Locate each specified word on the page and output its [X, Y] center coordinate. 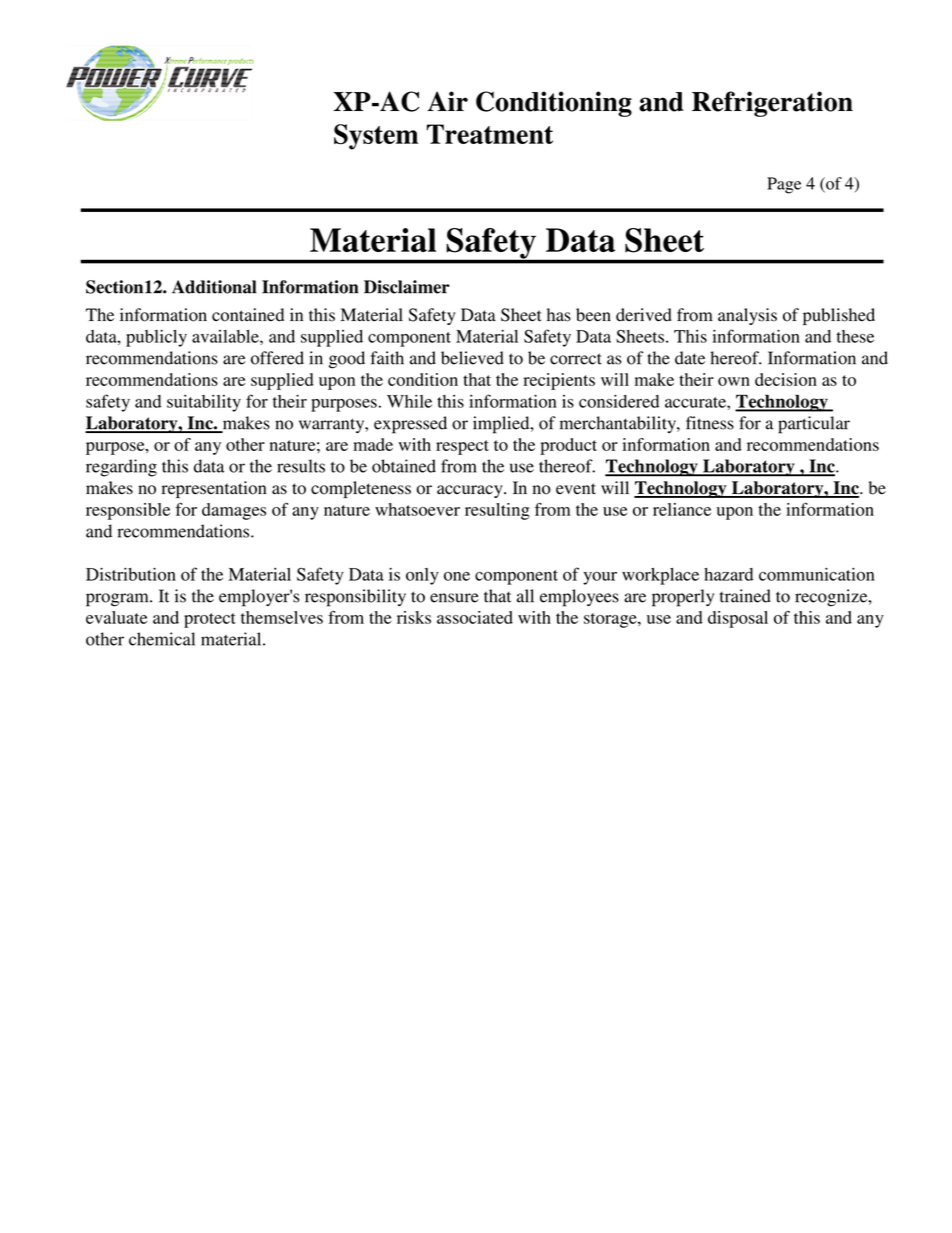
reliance [682, 509]
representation [214, 489]
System [376, 137]
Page [784, 185]
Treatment [489, 134]
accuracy [471, 491]
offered [277, 358]
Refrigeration [772, 104]
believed [472, 358]
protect [210, 620]
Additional [214, 287]
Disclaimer [407, 287]
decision [786, 379]
